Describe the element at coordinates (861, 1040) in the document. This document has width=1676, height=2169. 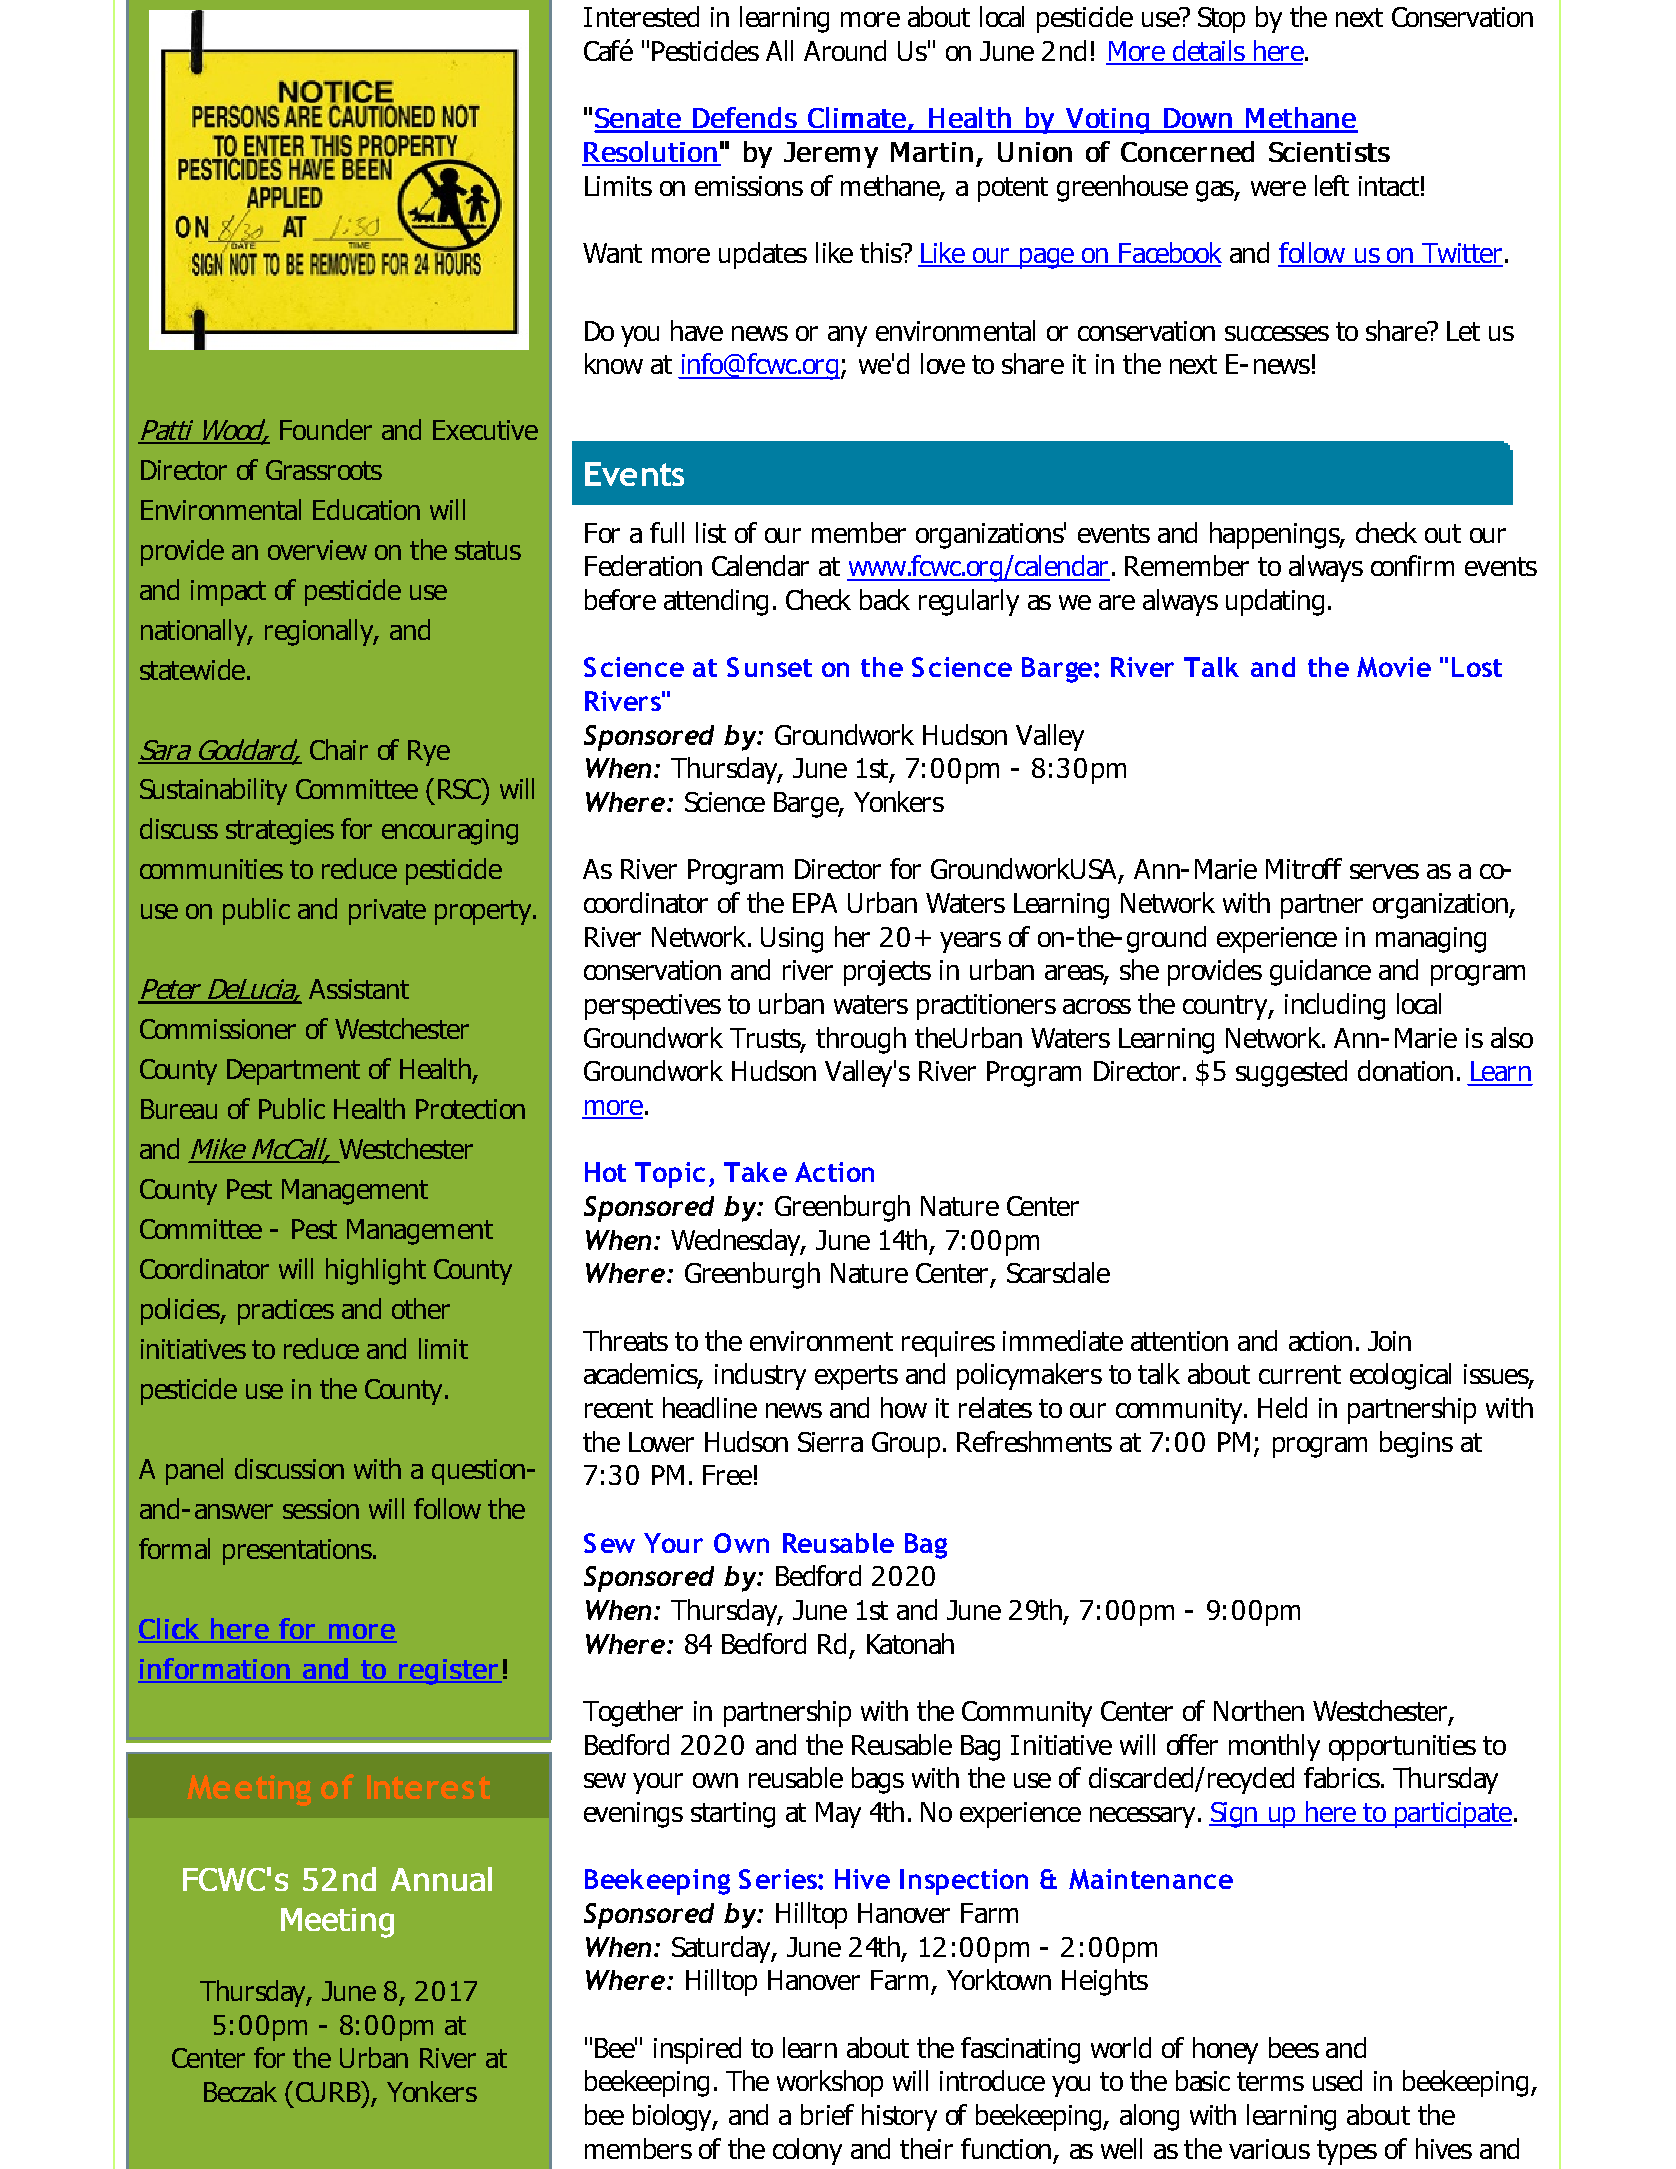
I see `through` at that location.
